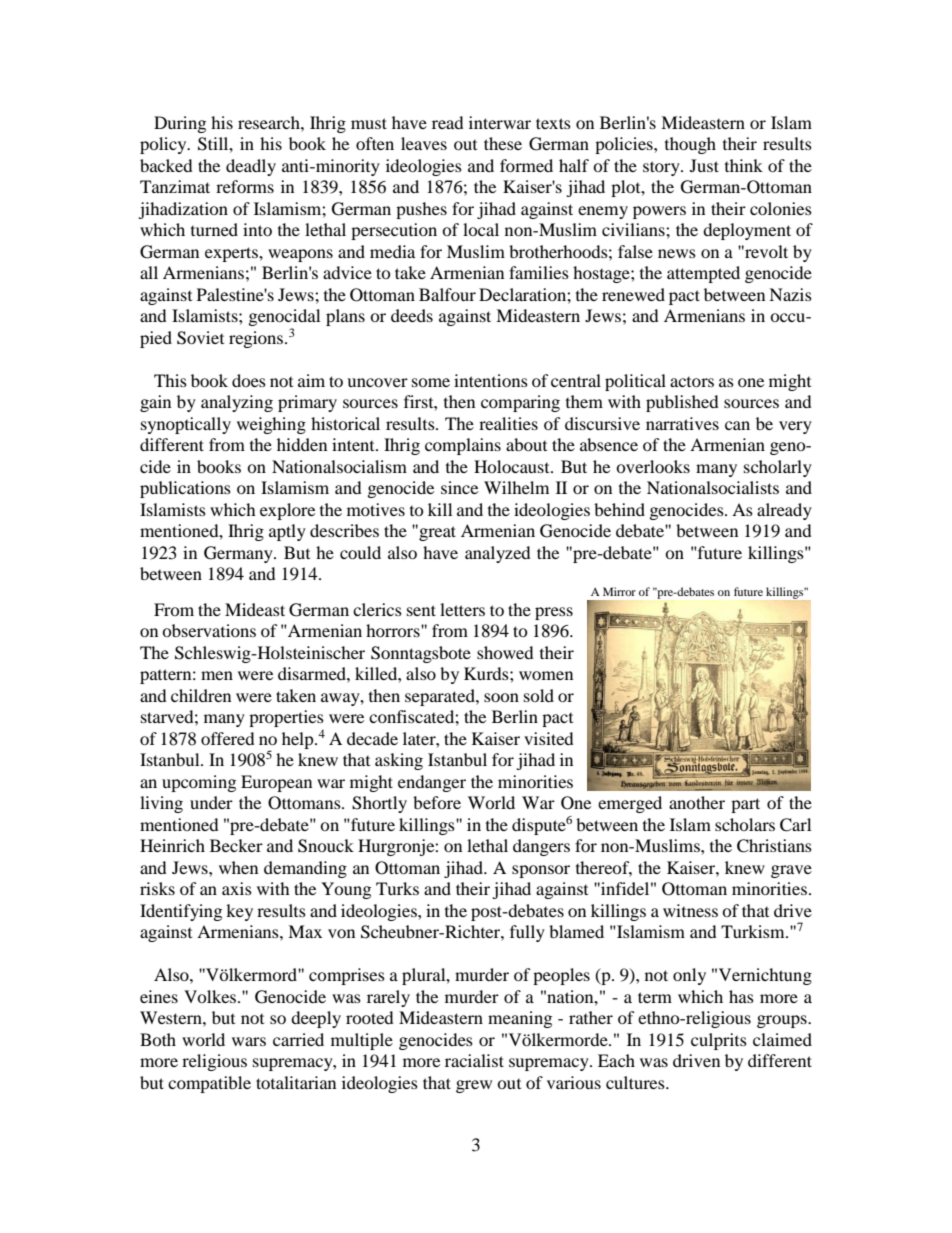 This page has height=1233, width=952. I want to click on observations, so click(209, 630).
